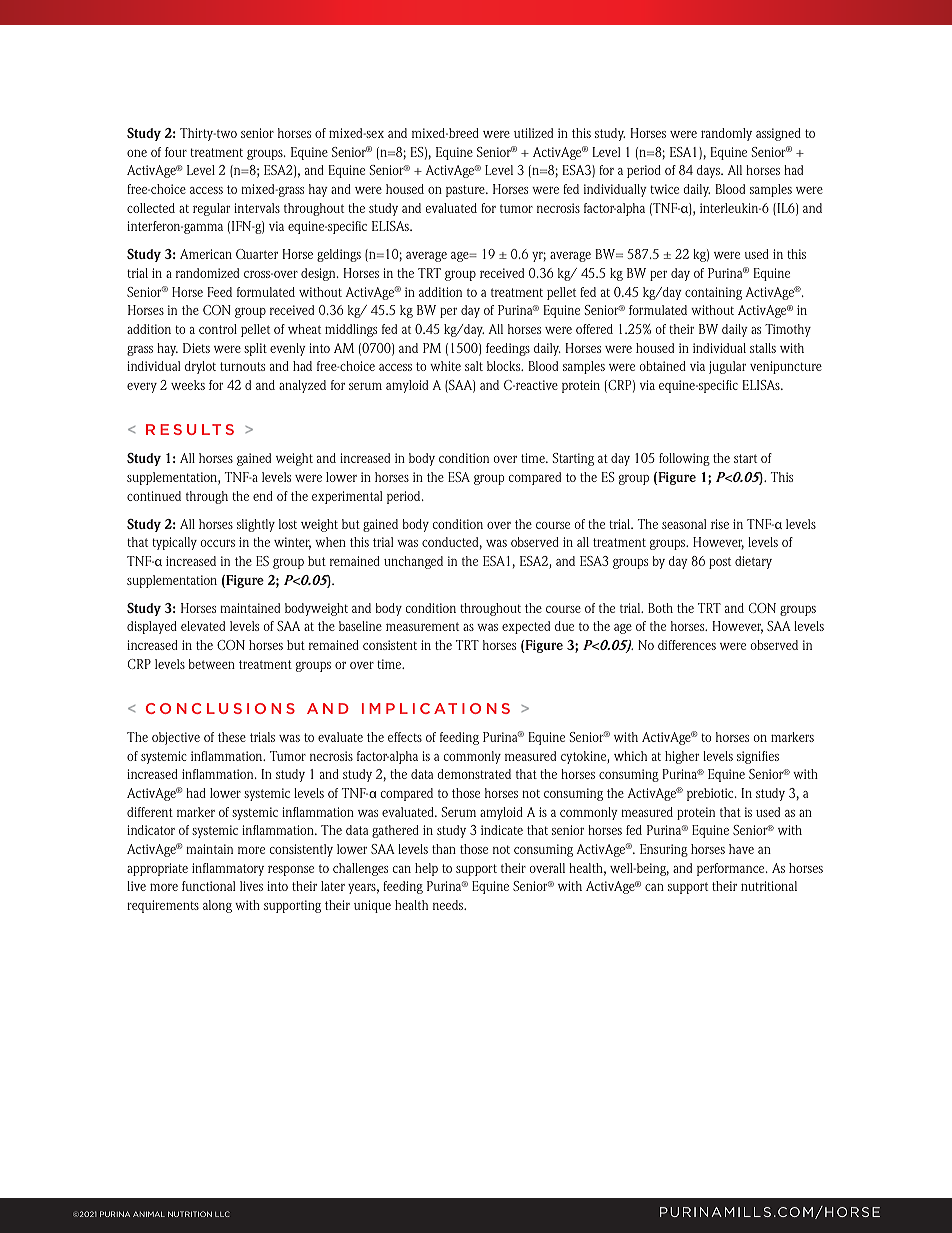 Image resolution: width=952 pixels, height=1233 pixels. Describe the element at coordinates (710, 171) in the page. I see `days` at that location.
